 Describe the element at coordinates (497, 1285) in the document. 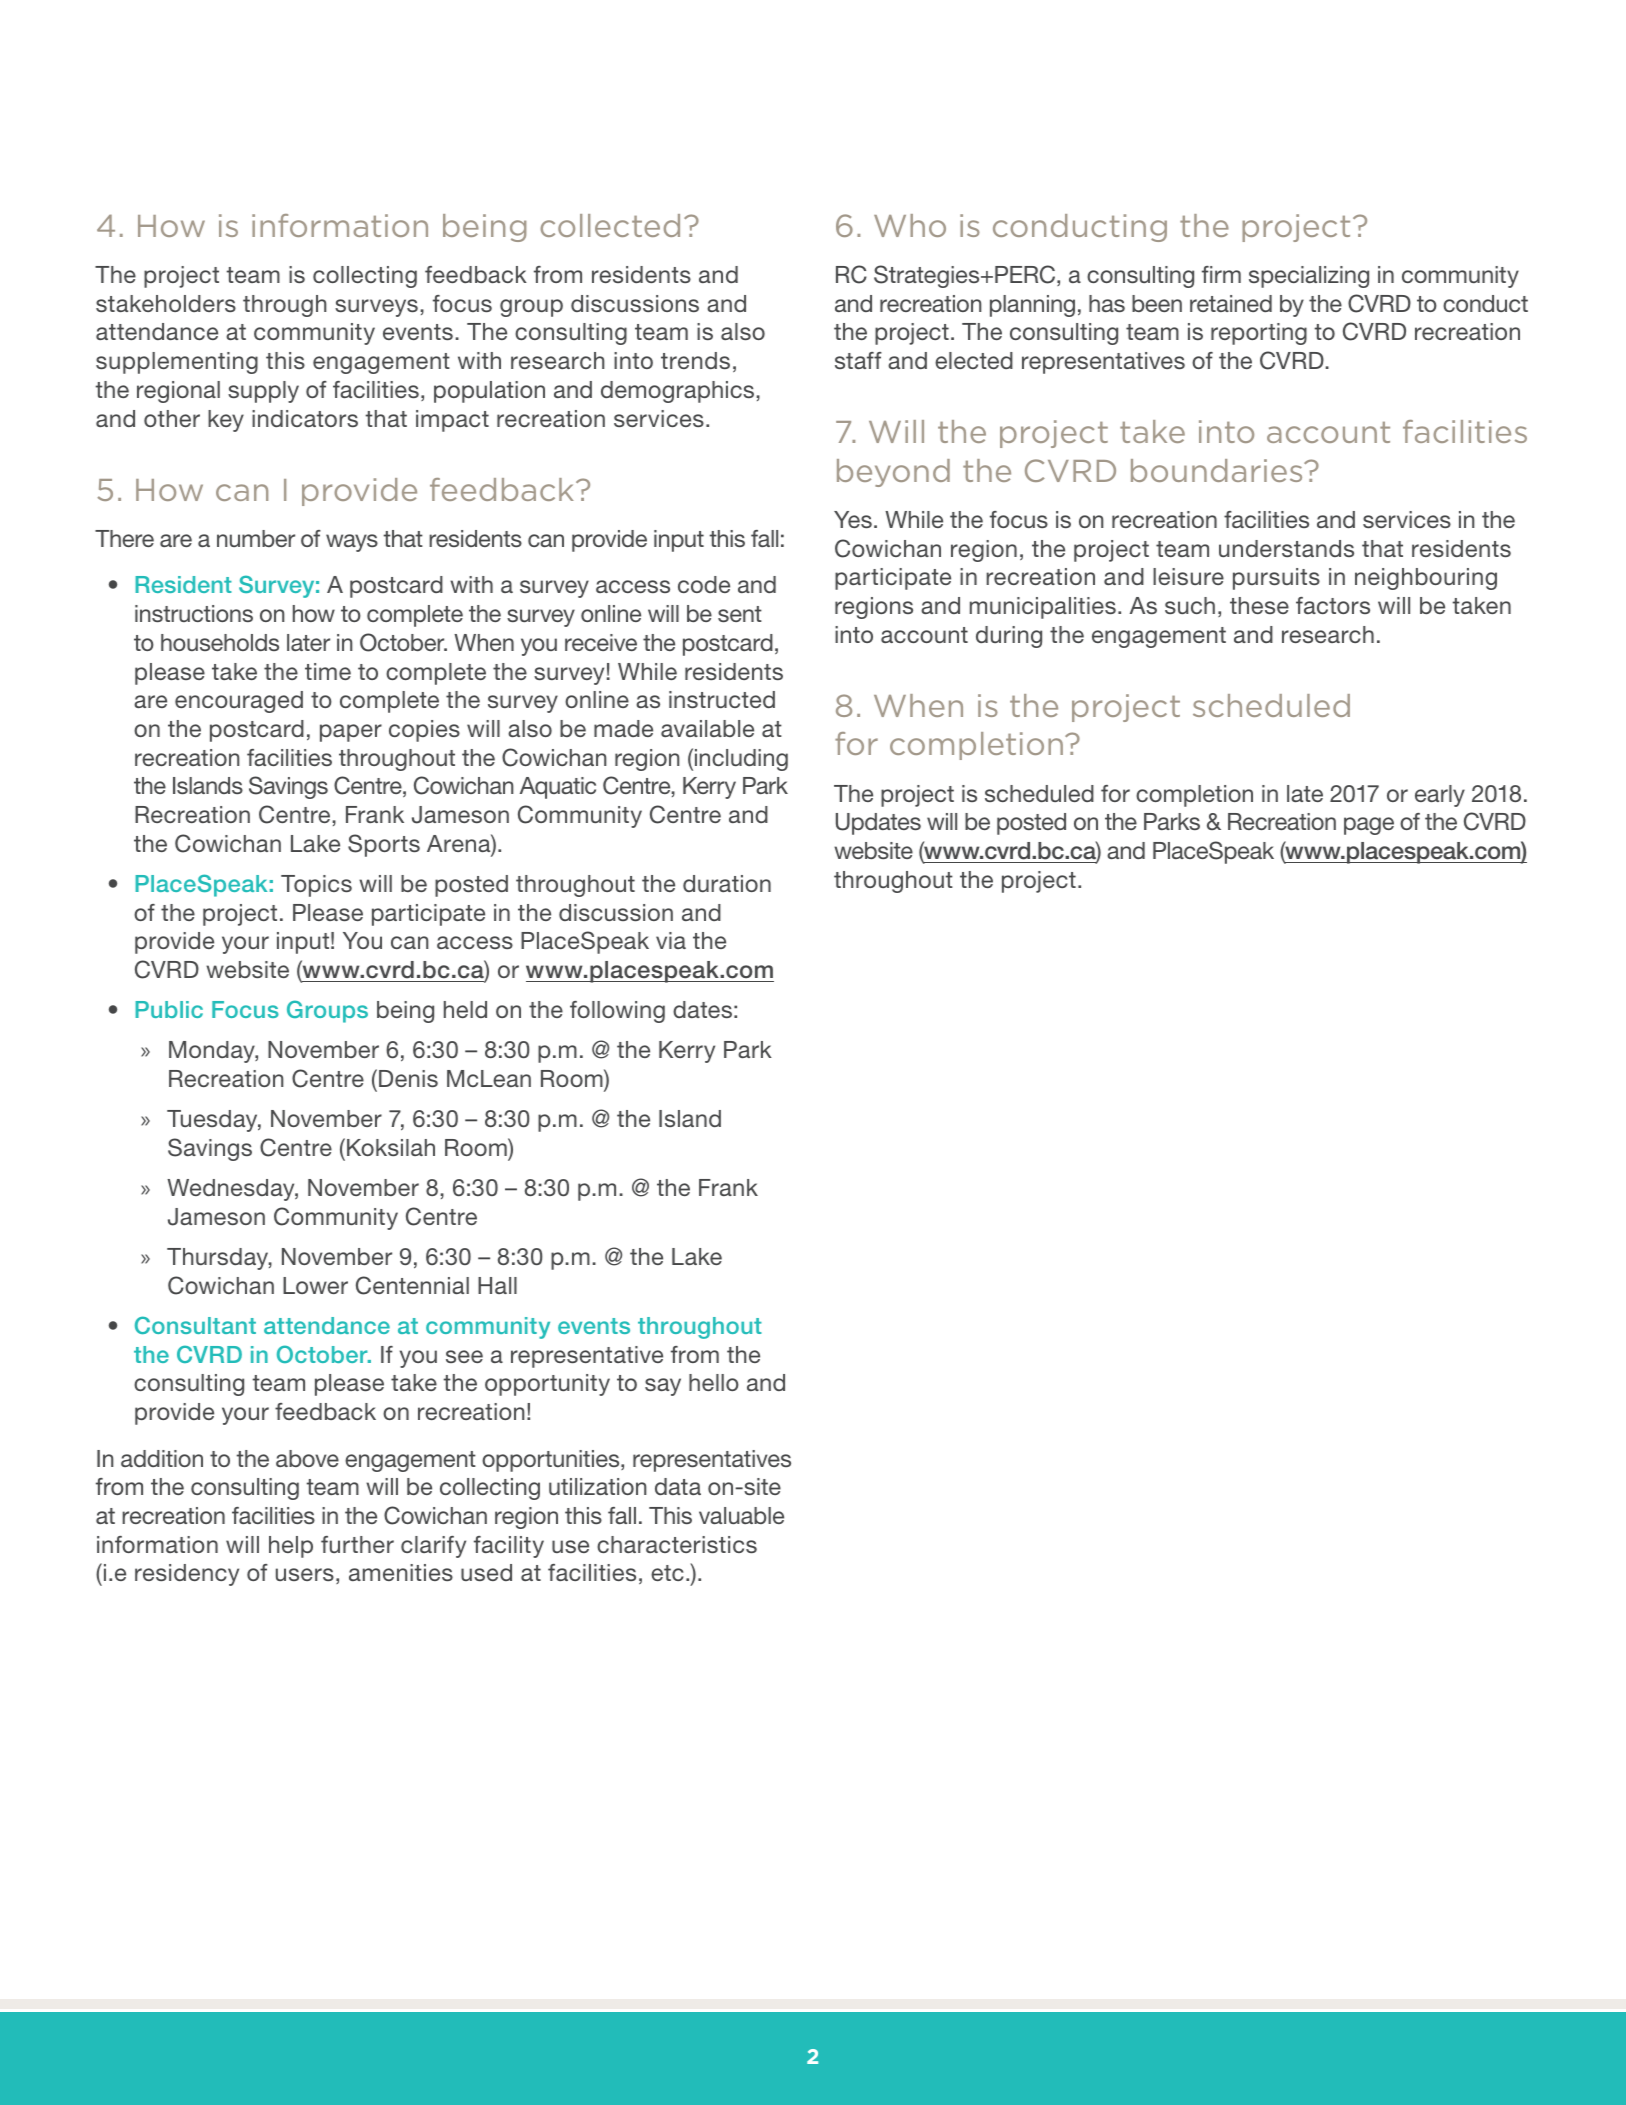

I see `Hall` at that location.
